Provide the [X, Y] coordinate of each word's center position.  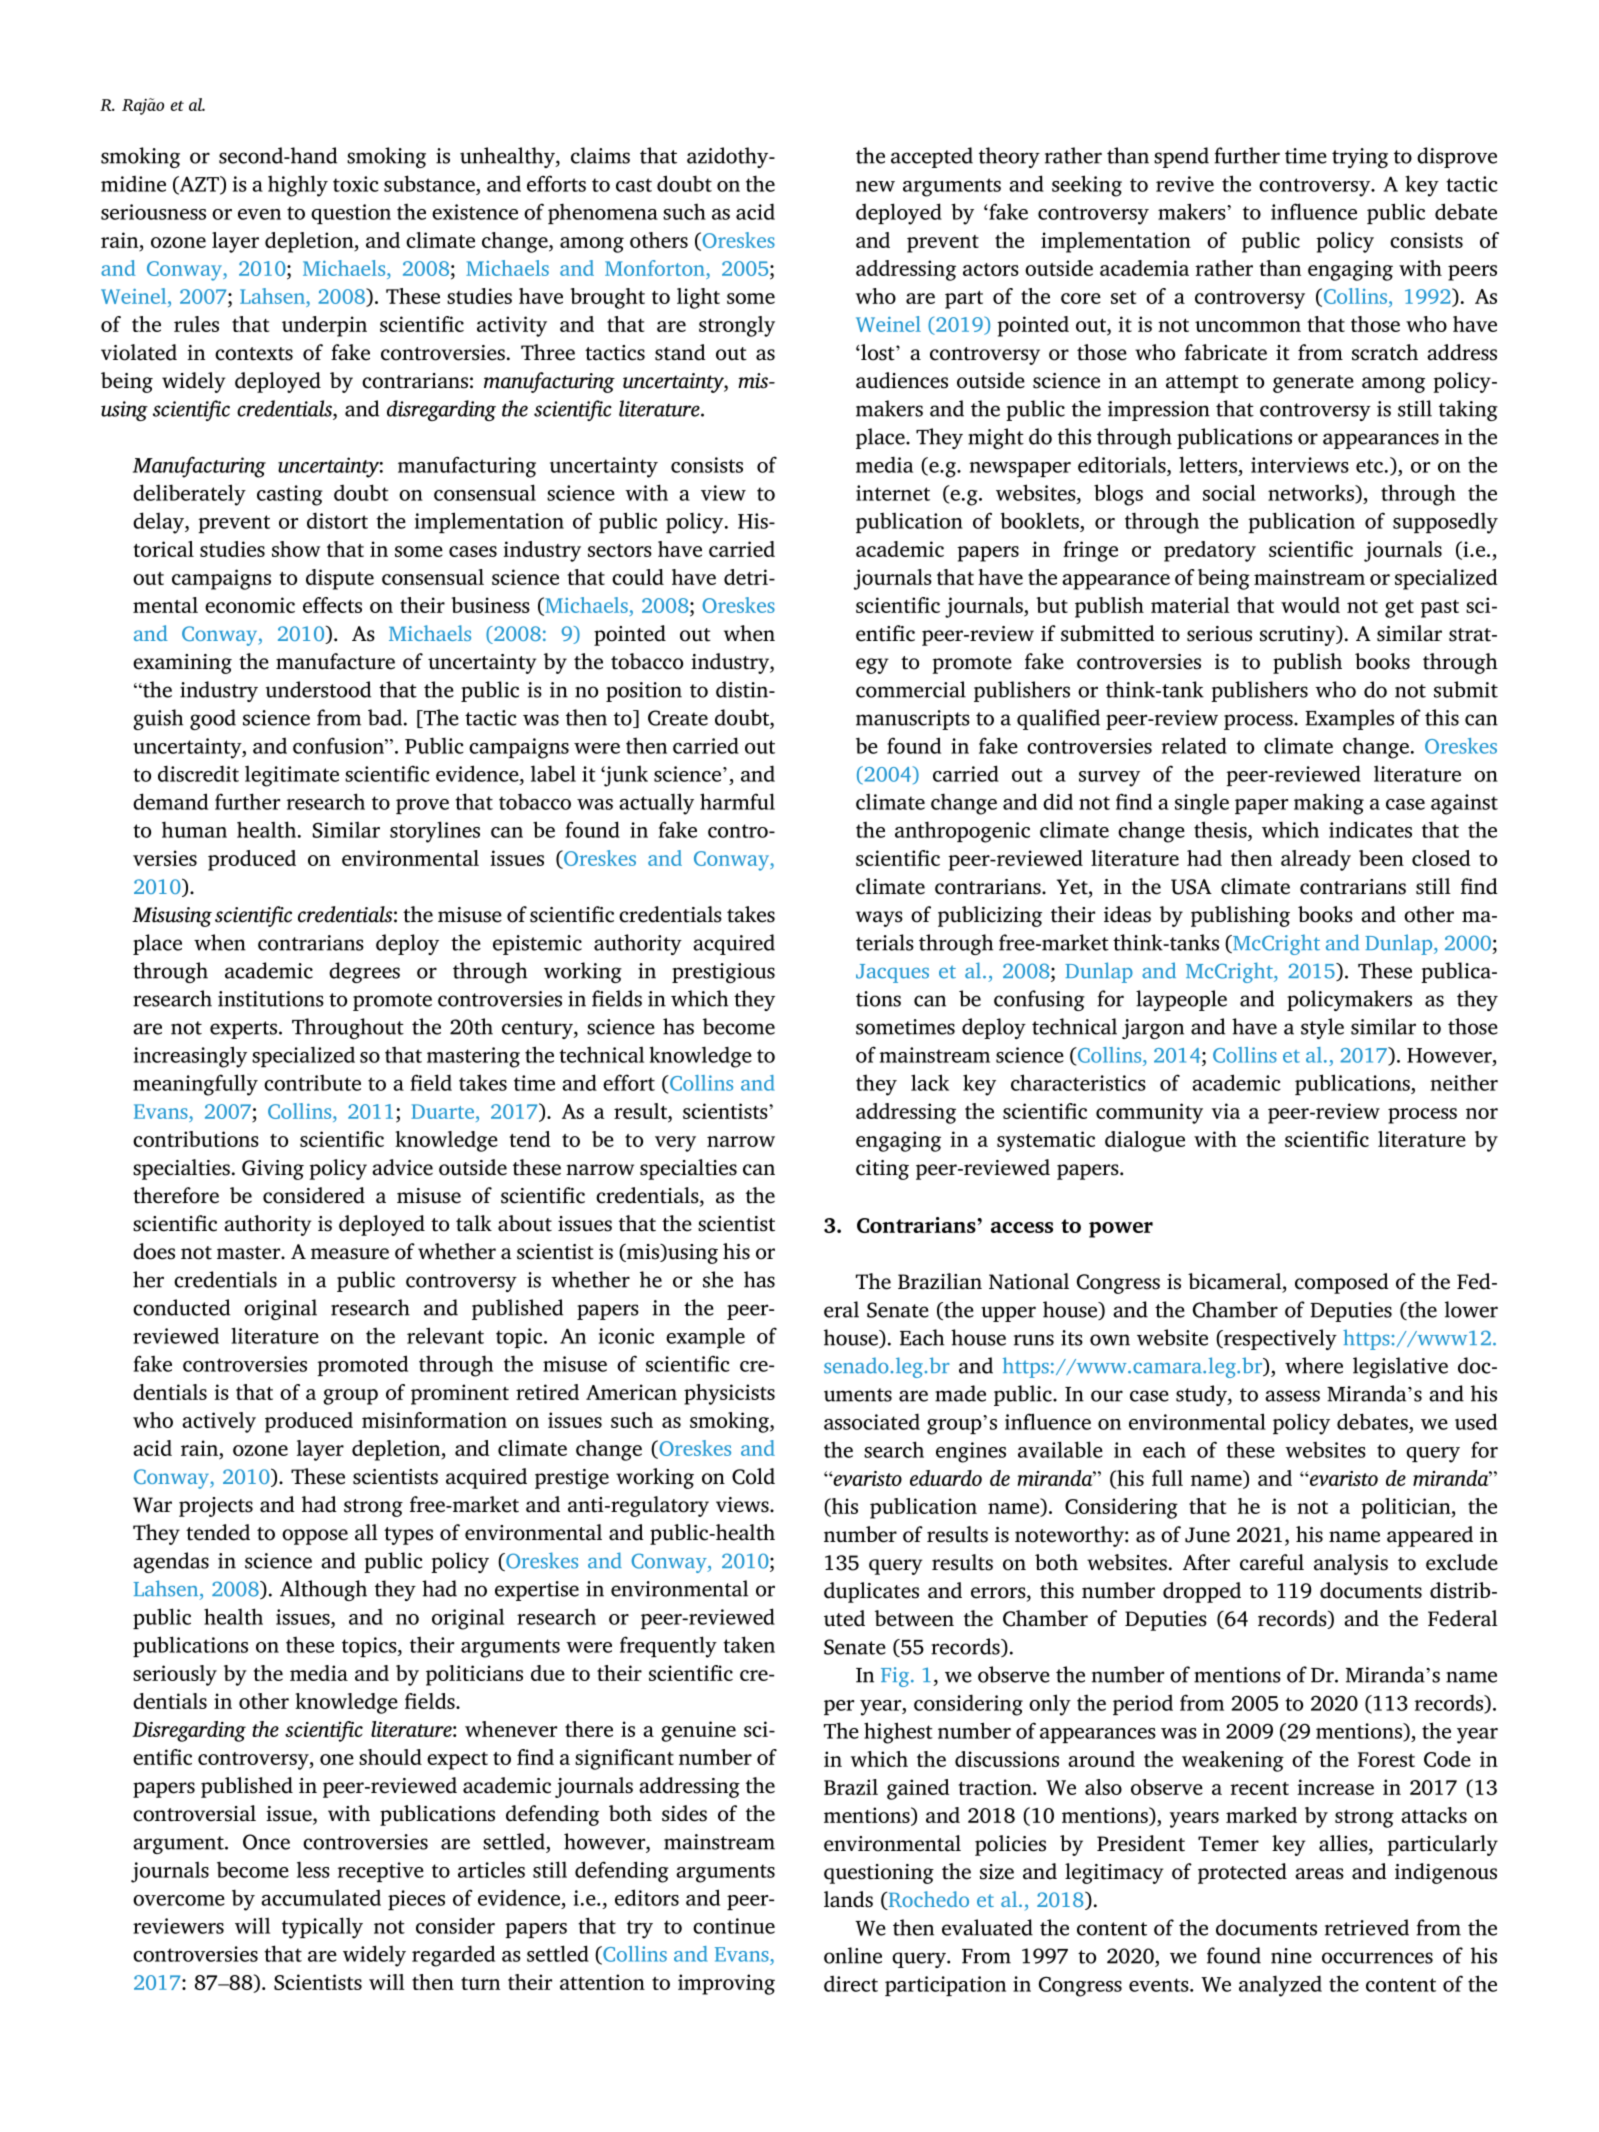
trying [1360, 158]
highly [298, 186]
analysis [1351, 1564]
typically [322, 1928]
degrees [364, 972]
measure [350, 1254]
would [1310, 605]
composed [1342, 1283]
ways [879, 919]
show [296, 549]
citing [882, 1170]
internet [893, 493]
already [1316, 860]
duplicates [871, 1592]
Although [323, 1590]
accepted [932, 157]
